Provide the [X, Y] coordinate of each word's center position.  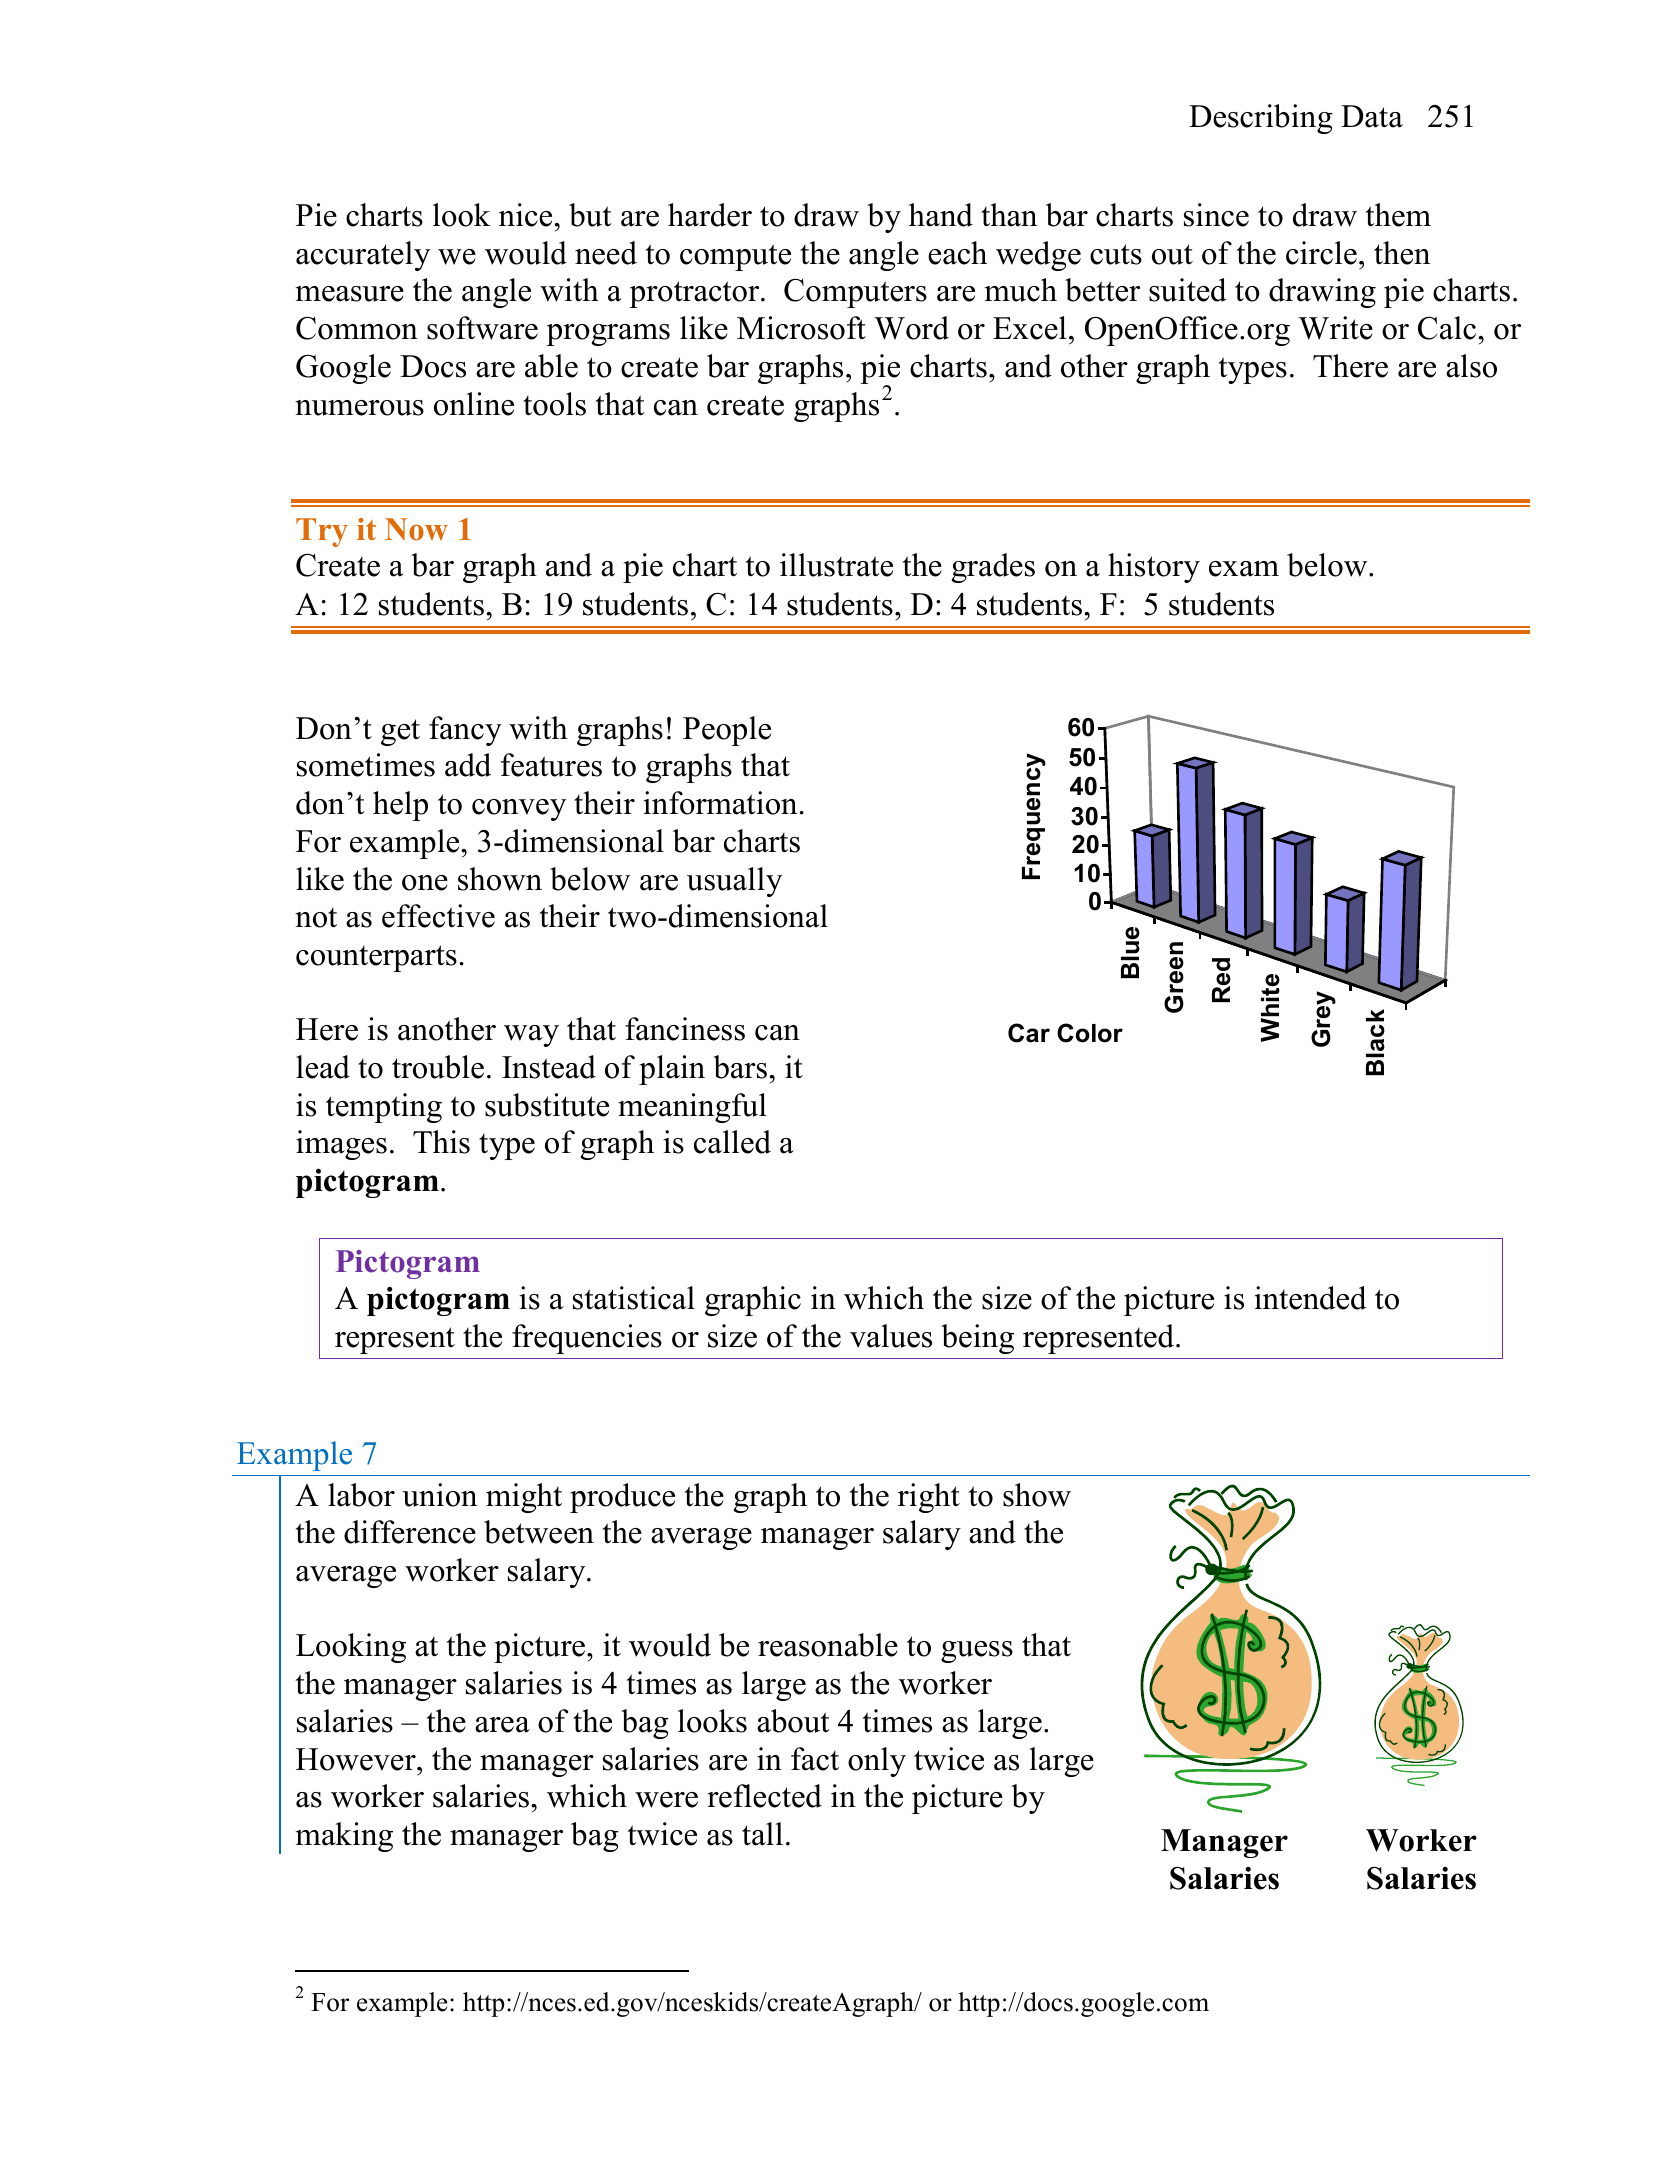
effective [438, 916]
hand [941, 215]
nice [527, 215]
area [502, 1725]
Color [1090, 1033]
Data [1372, 116]
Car [1029, 1033]
